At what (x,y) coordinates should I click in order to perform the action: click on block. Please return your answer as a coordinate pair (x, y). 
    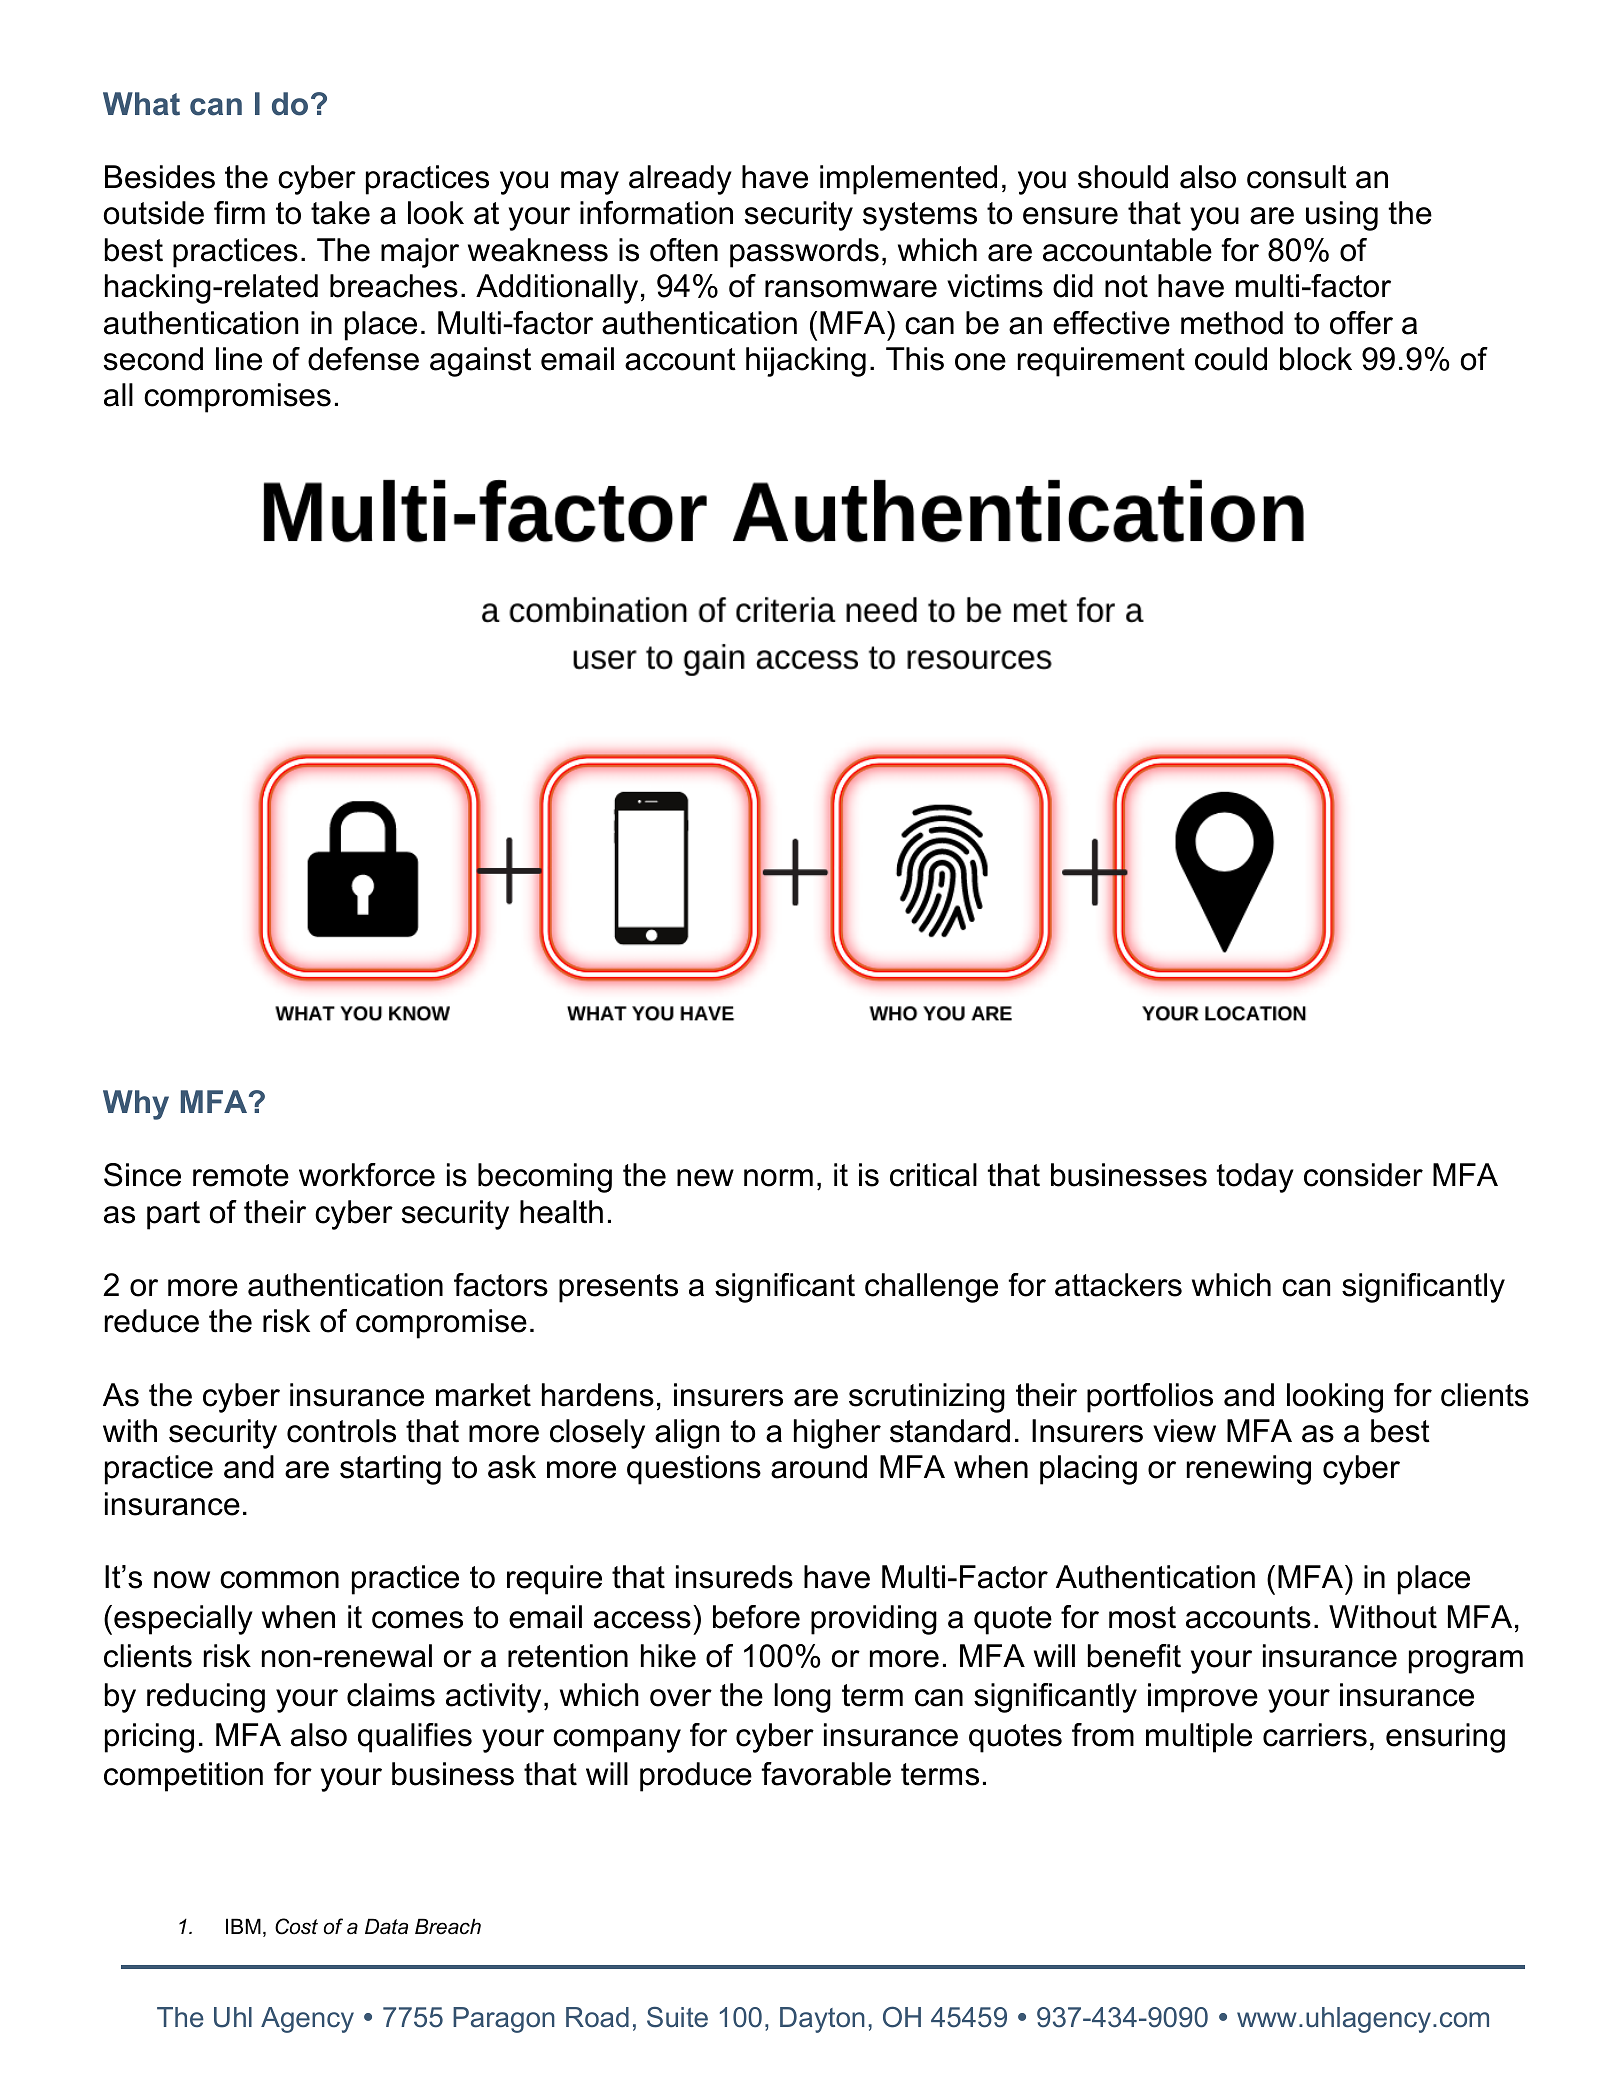
    Looking at the image, I should click on (1316, 359).
